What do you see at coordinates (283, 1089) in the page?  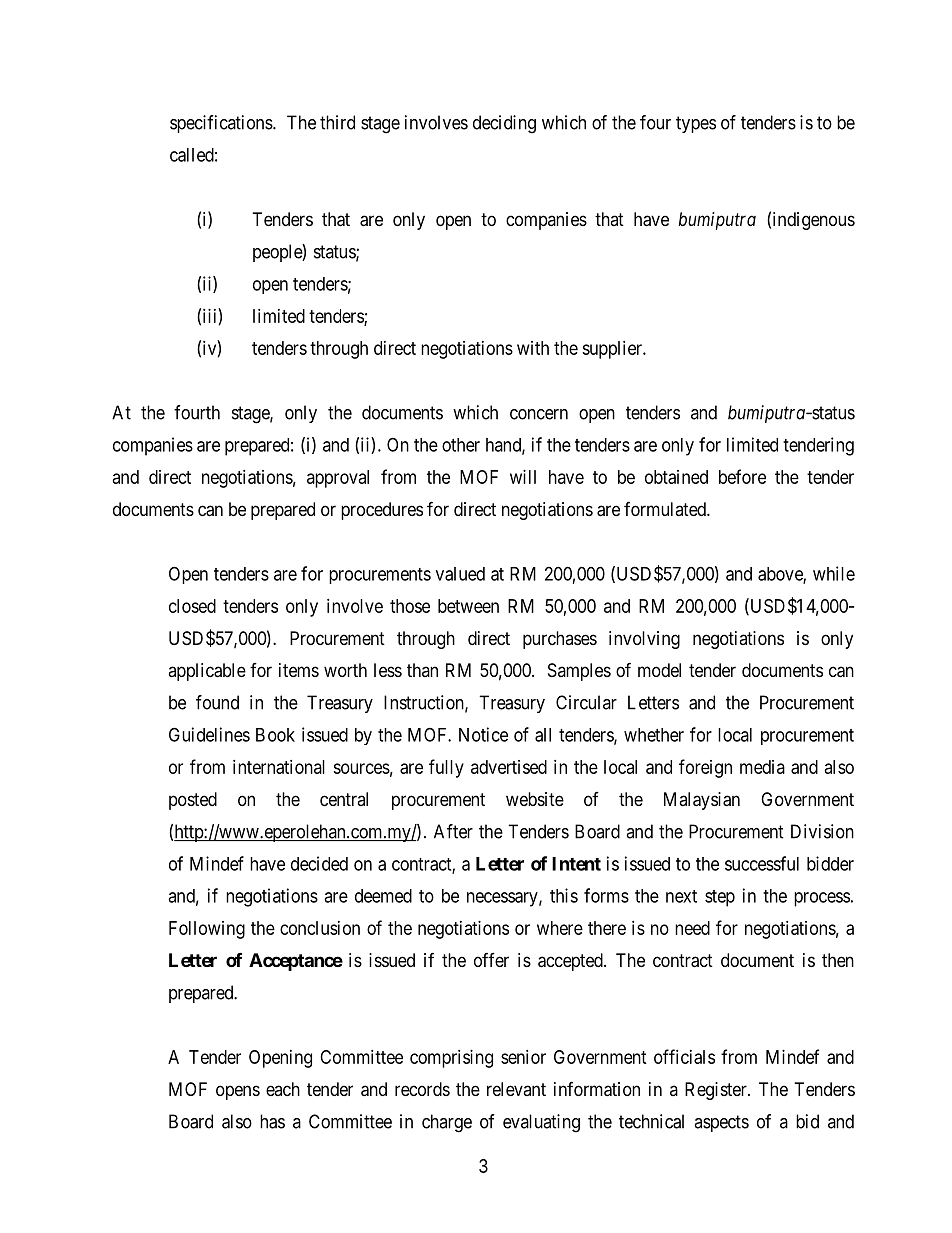 I see `each` at bounding box center [283, 1089].
